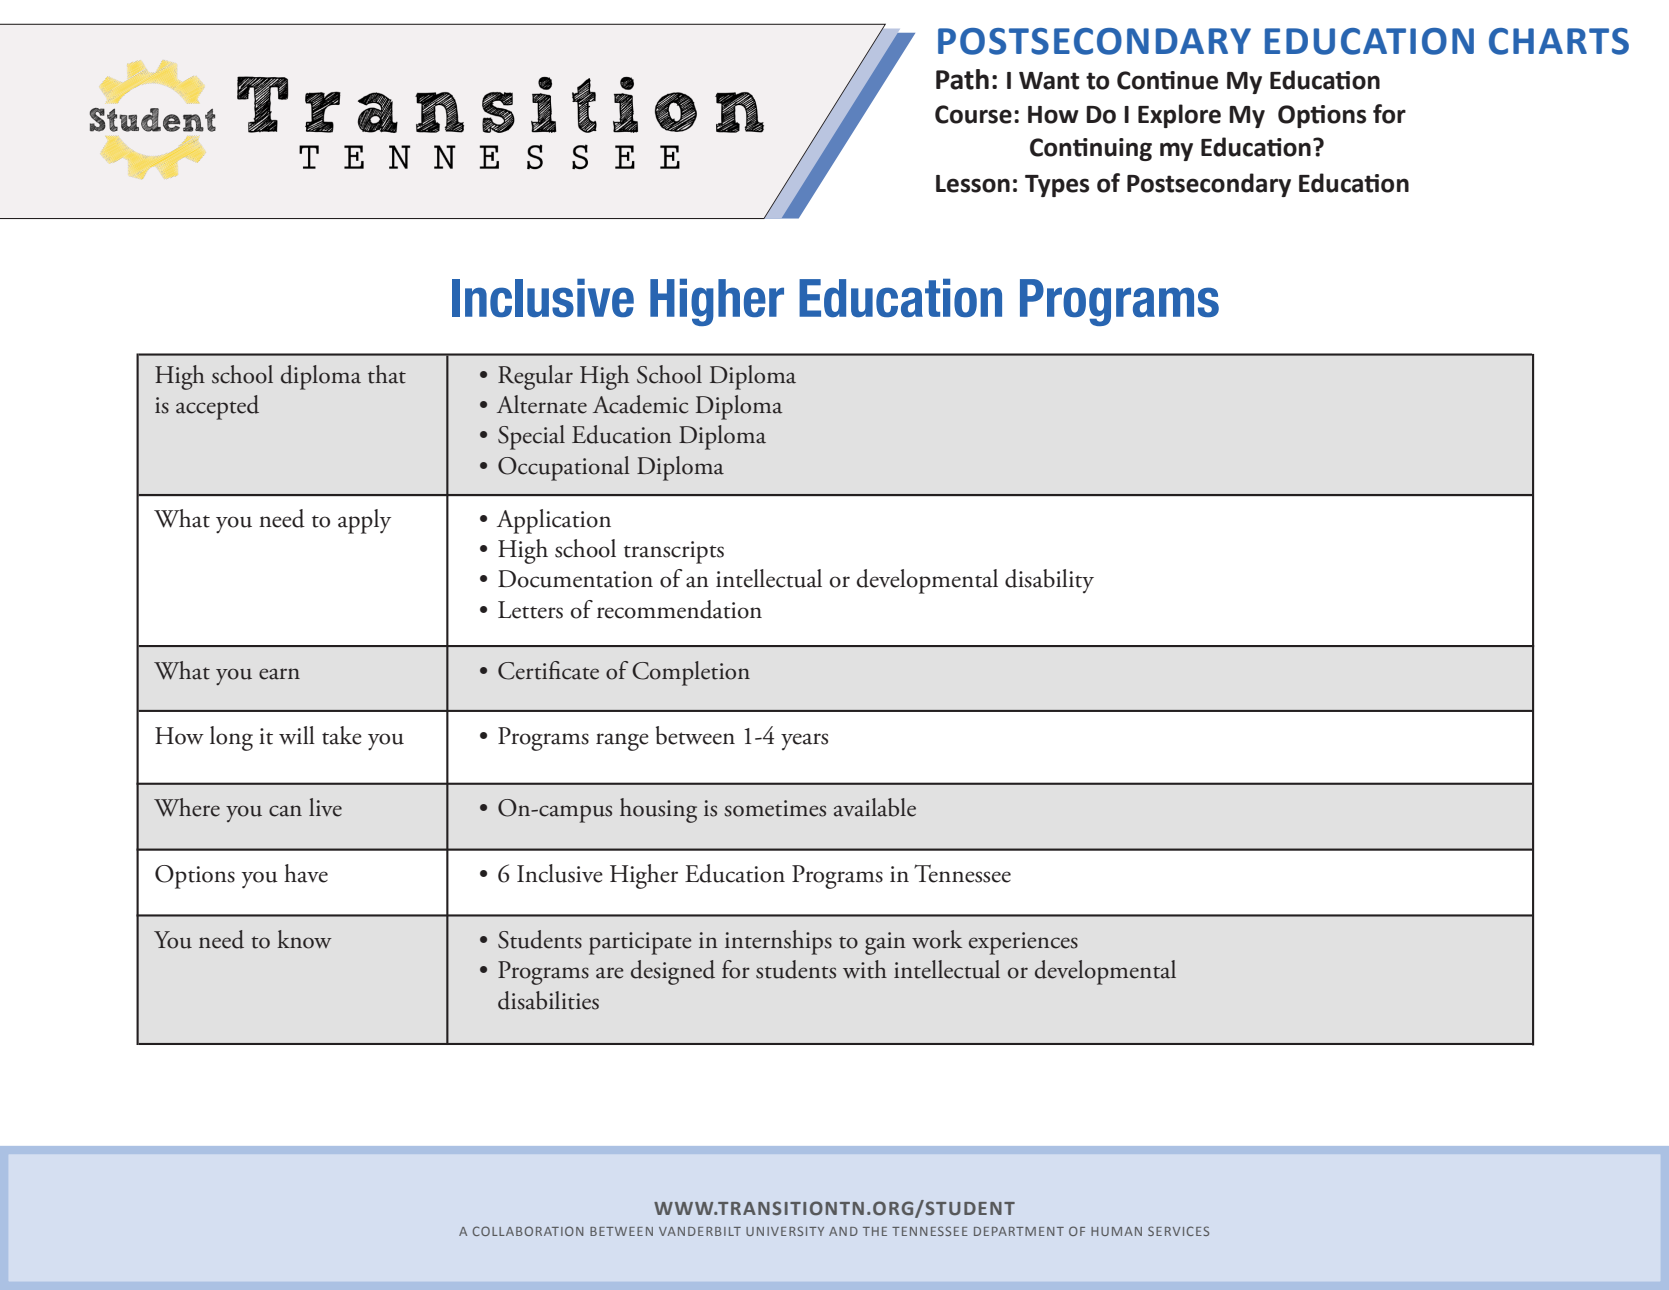  I want to click on SERVICES, so click(1178, 1231).
